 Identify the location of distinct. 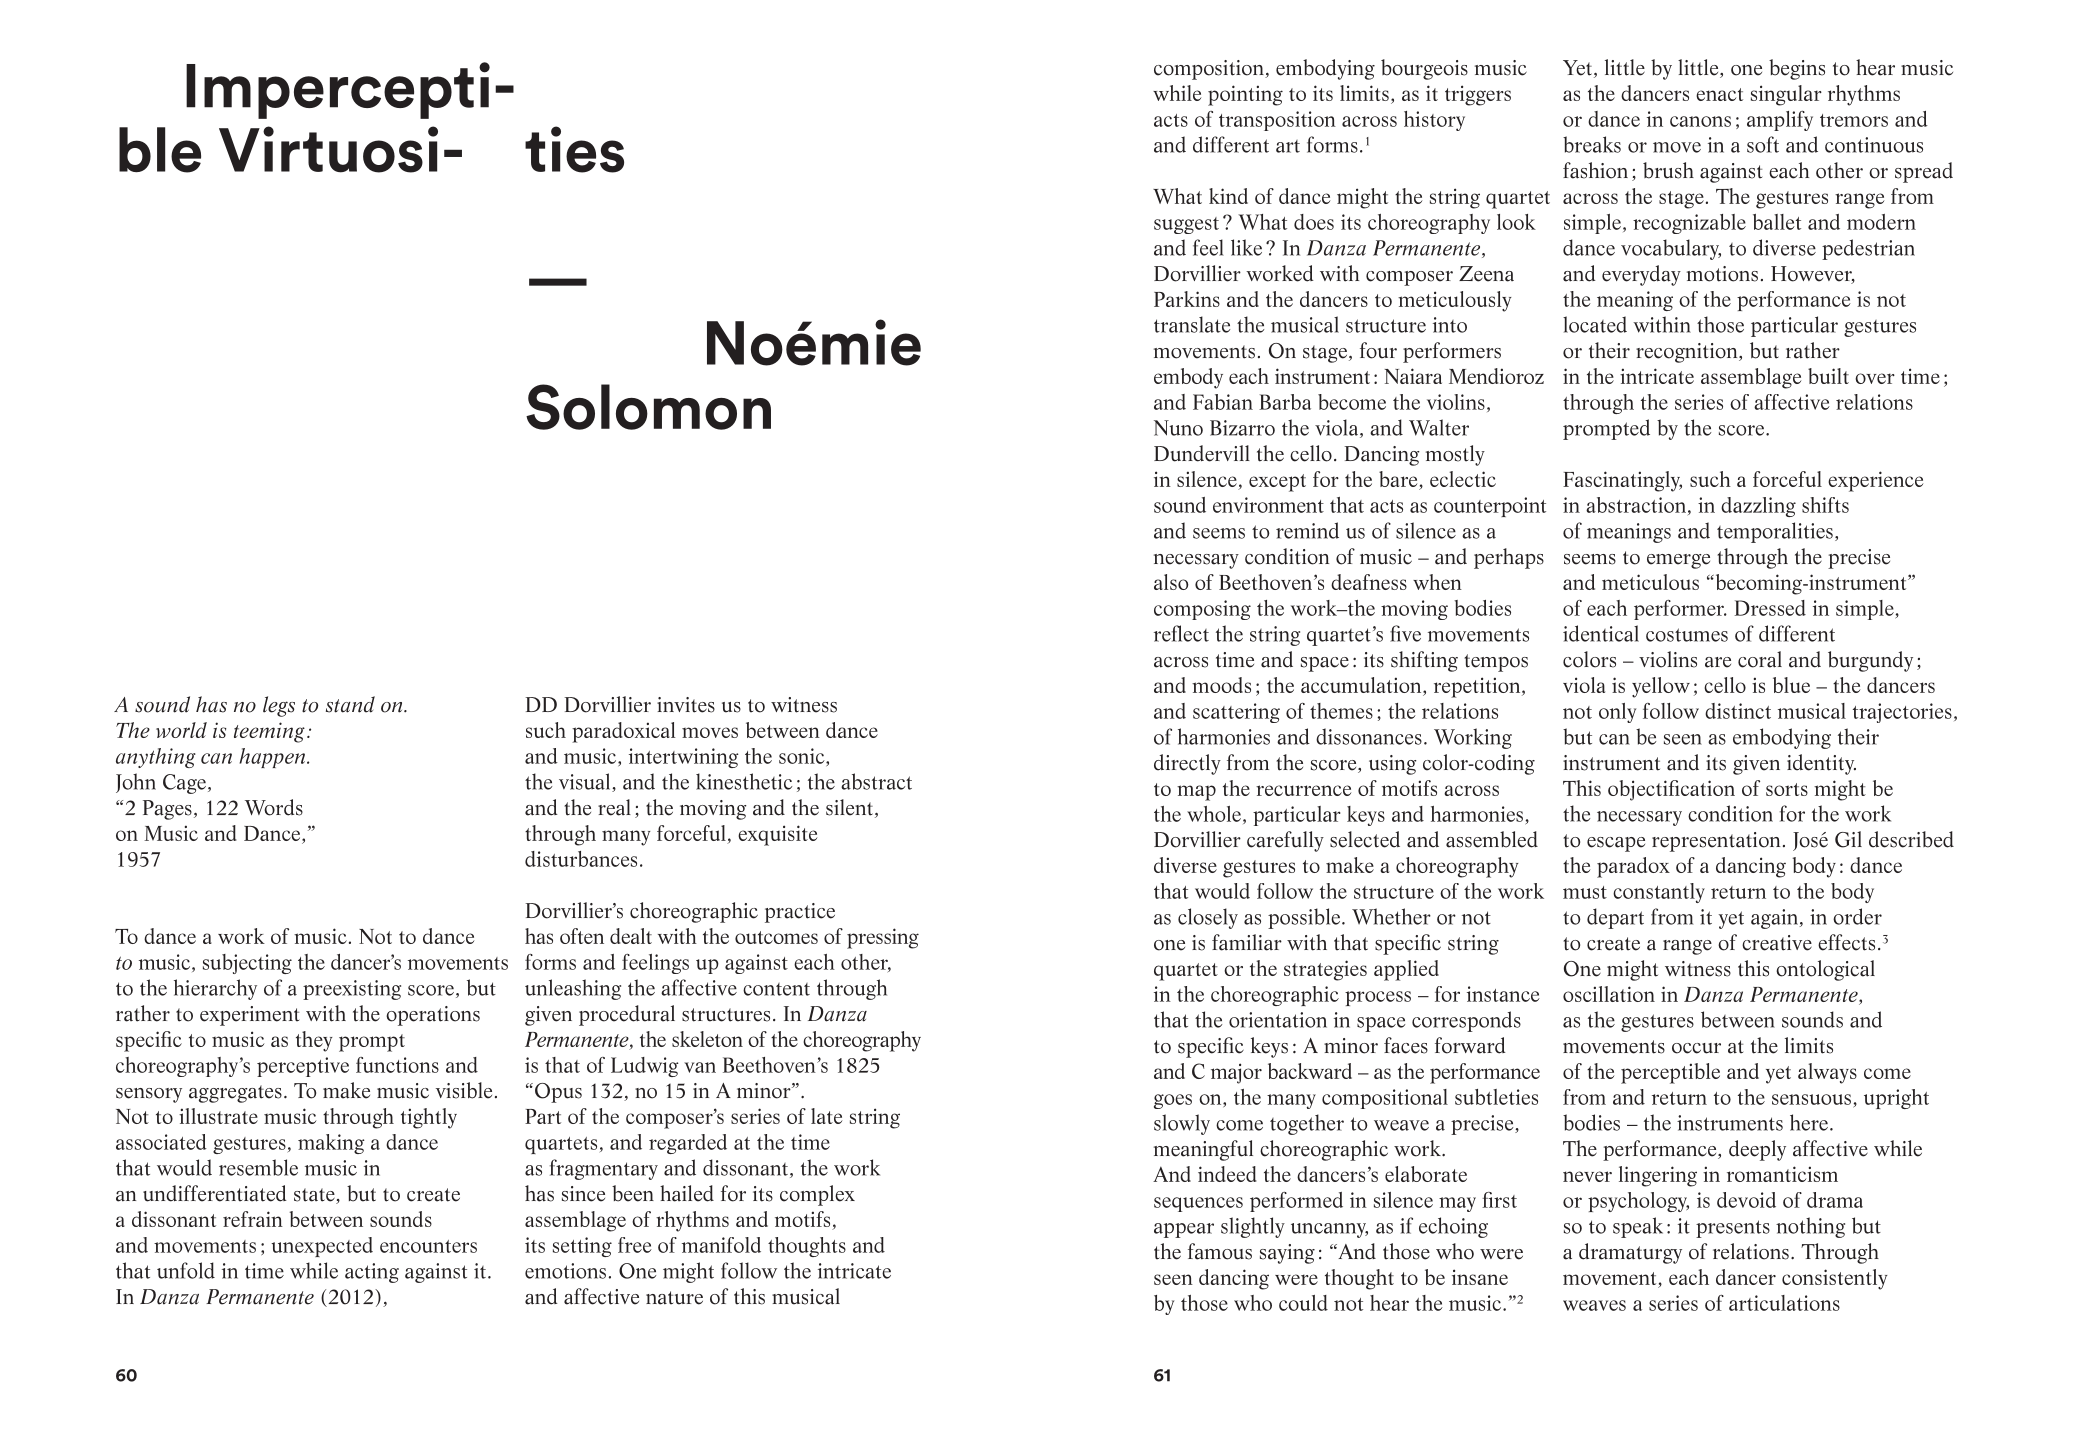
(1738, 711).
